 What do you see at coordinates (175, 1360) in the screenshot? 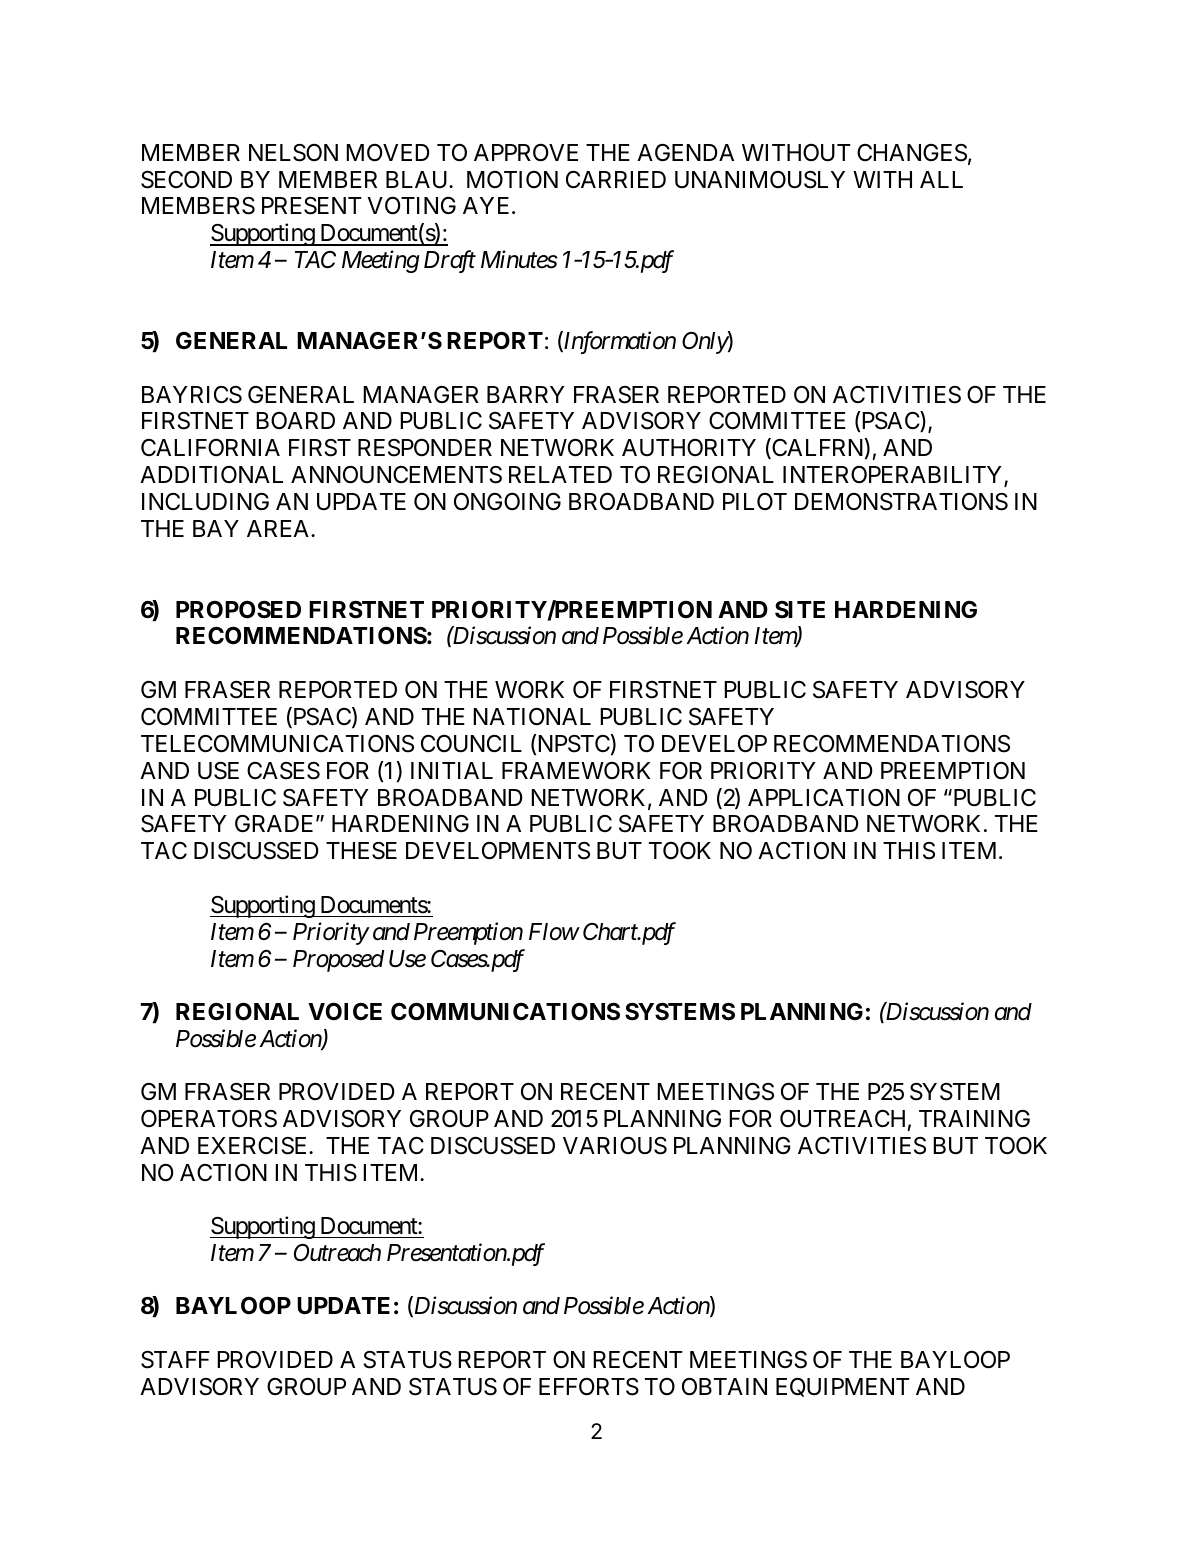
I see `STAFF` at bounding box center [175, 1360].
